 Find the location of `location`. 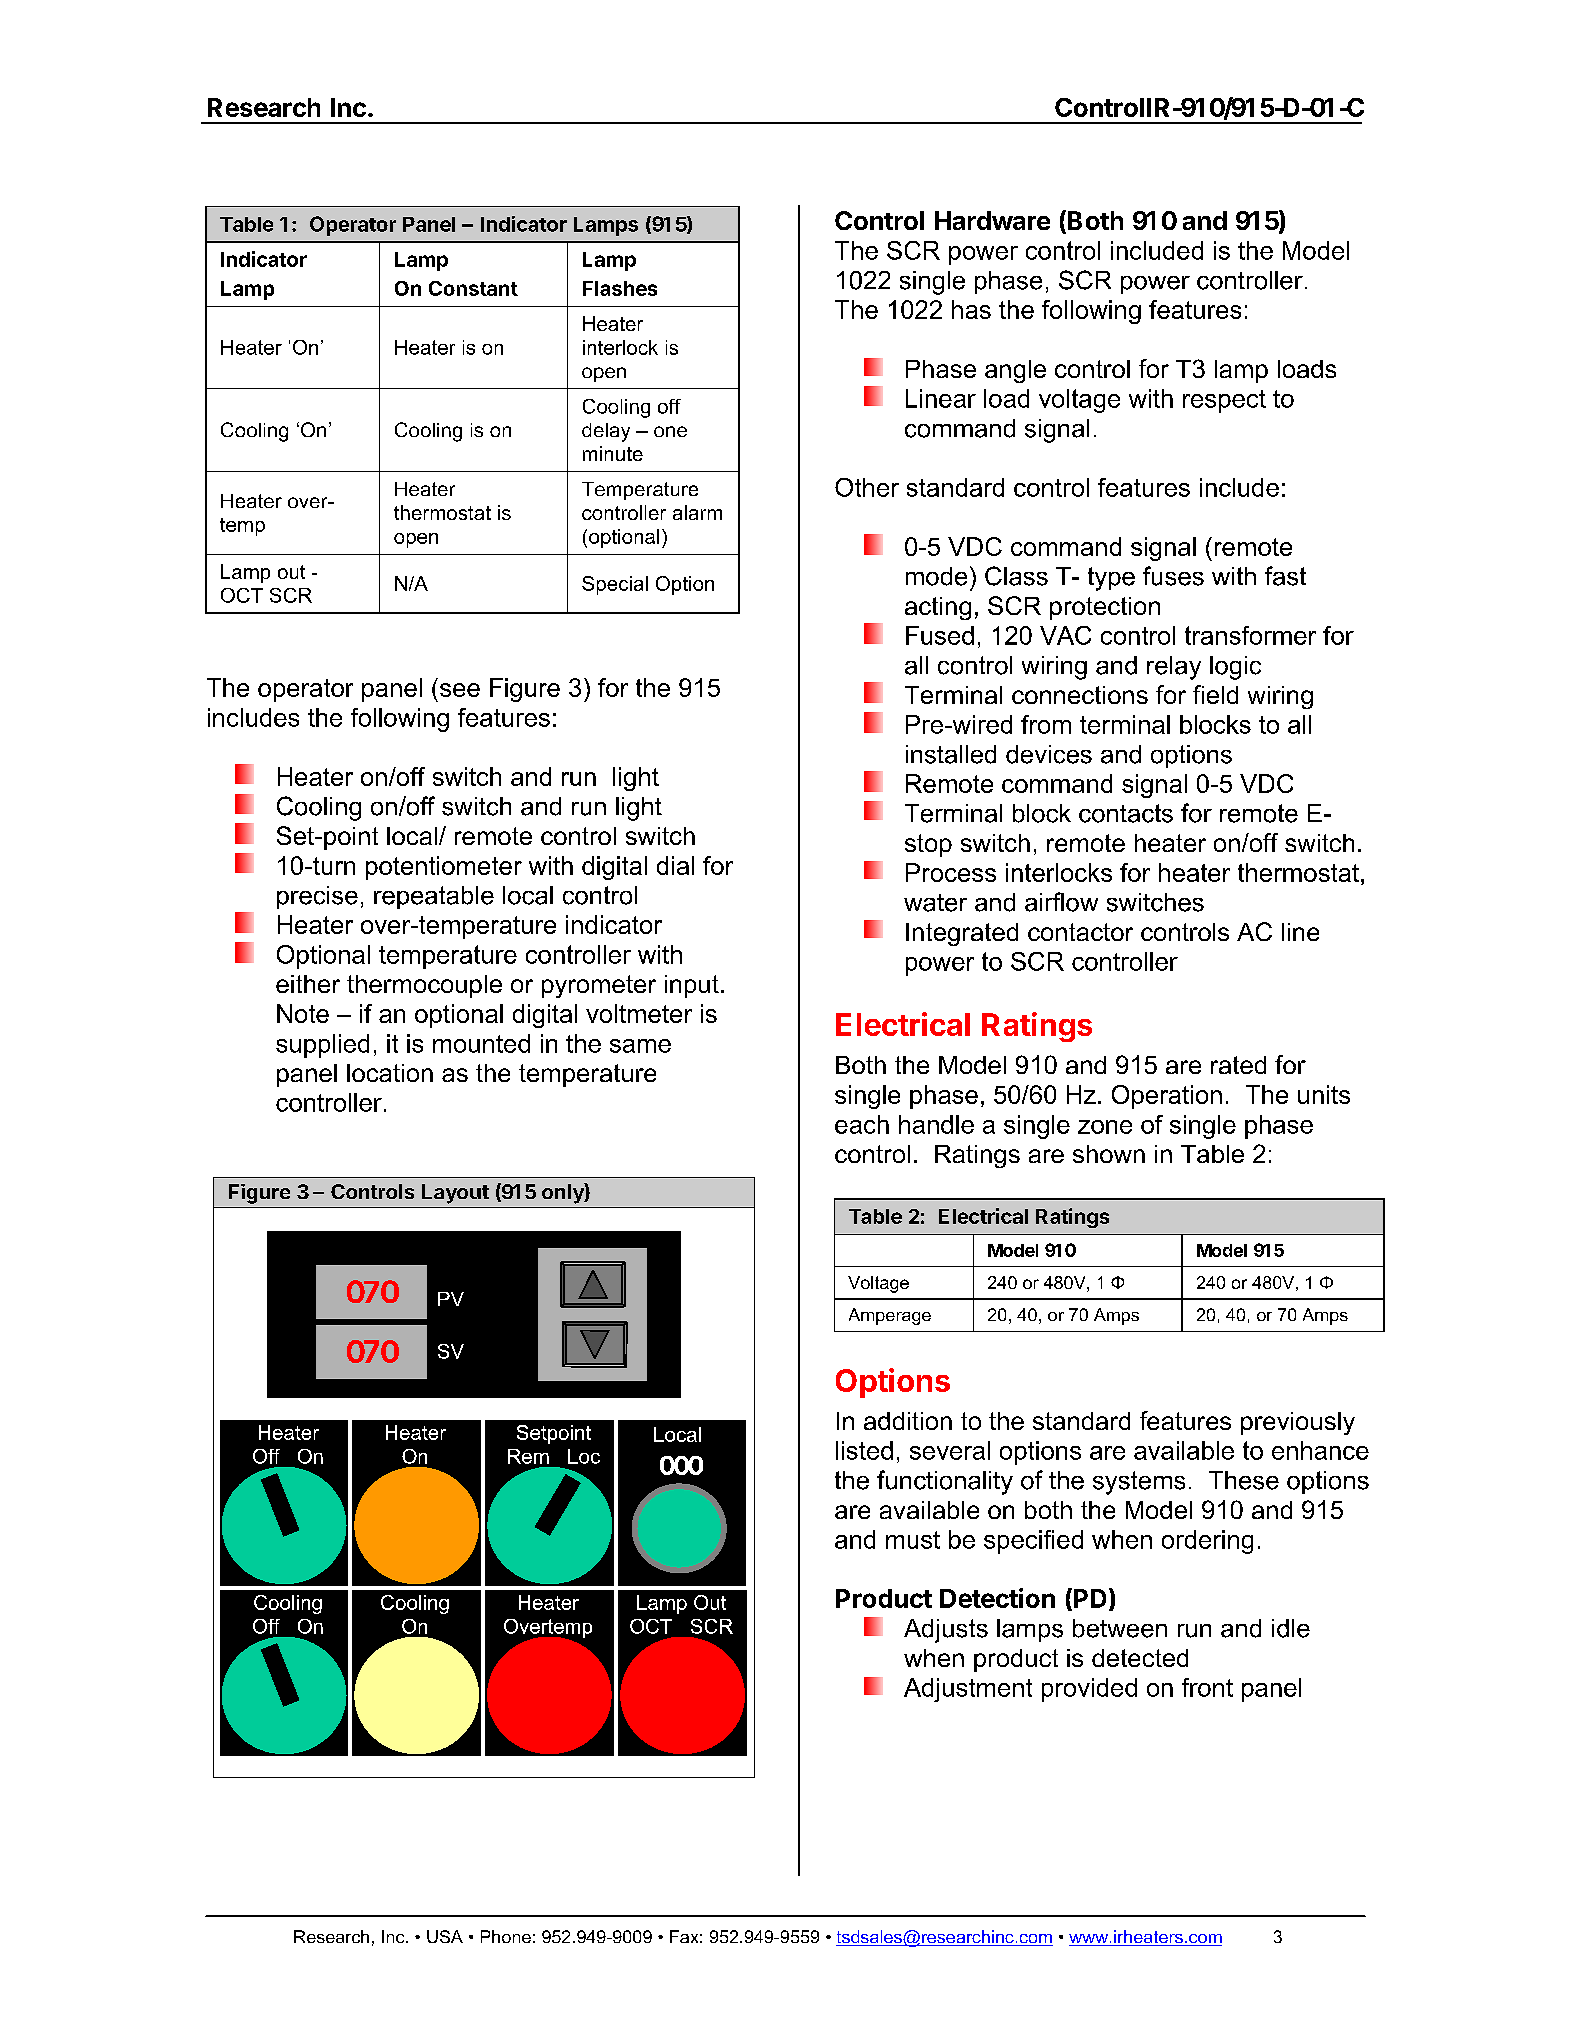

location is located at coordinates (390, 1073).
